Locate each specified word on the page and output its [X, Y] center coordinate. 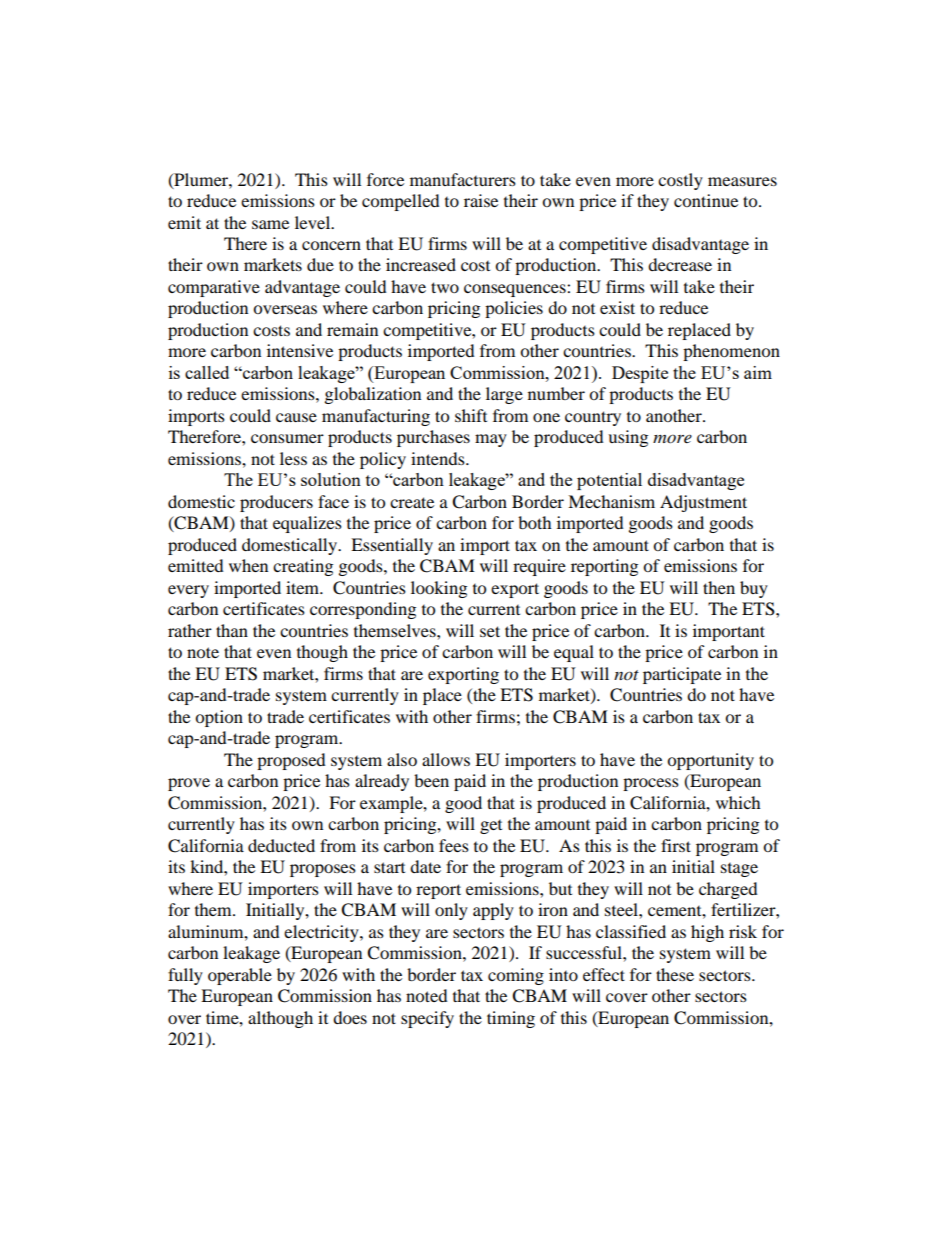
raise [481, 200]
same [270, 224]
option [219, 718]
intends [439, 458]
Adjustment [703, 503]
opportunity [710, 761]
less [293, 458]
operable [240, 976]
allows [446, 759]
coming [516, 976]
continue [706, 200]
